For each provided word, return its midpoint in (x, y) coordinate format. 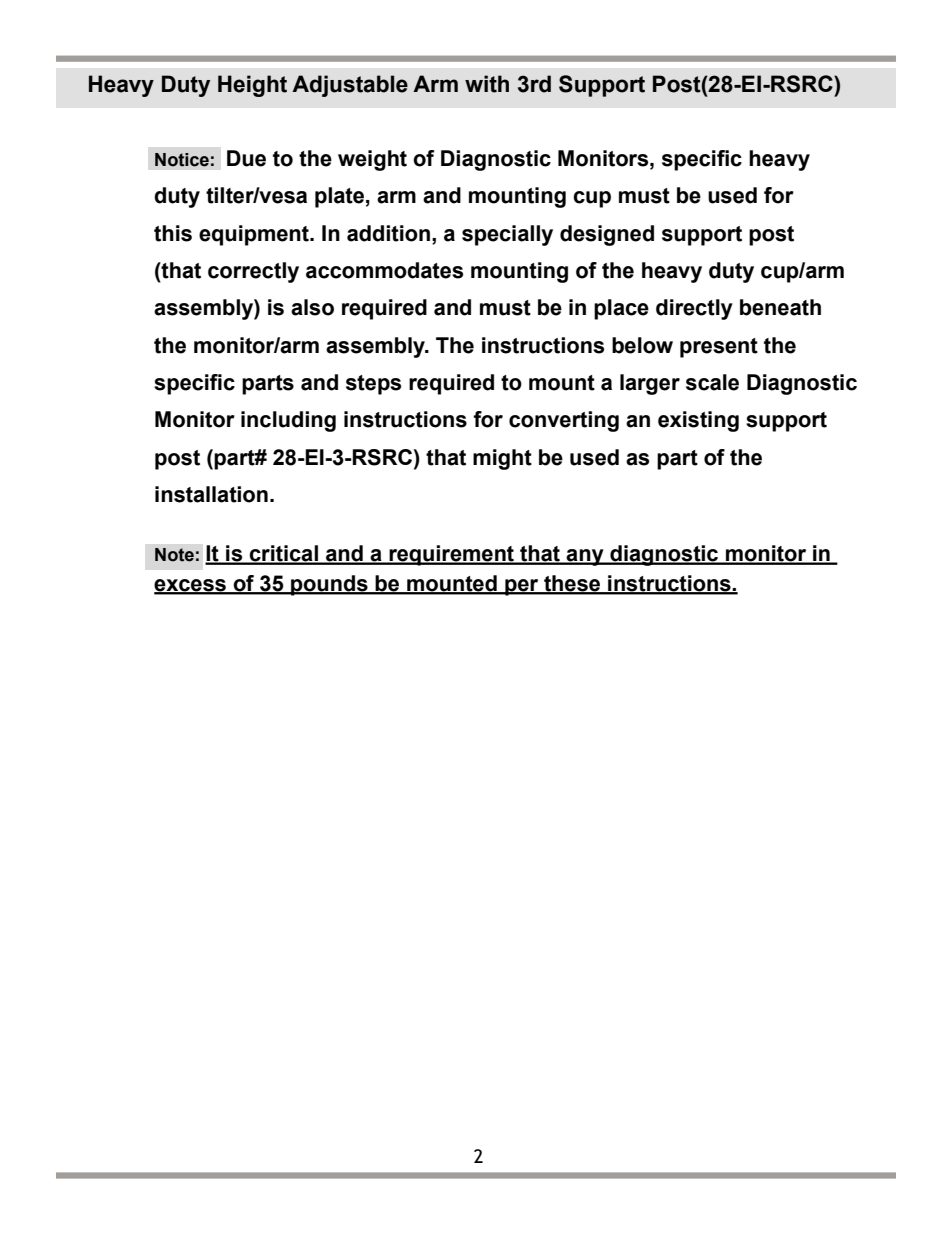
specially (507, 235)
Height (252, 86)
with (487, 84)
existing (698, 421)
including (288, 421)
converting (564, 421)
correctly (253, 272)
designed (607, 235)
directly (694, 309)
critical (284, 554)
